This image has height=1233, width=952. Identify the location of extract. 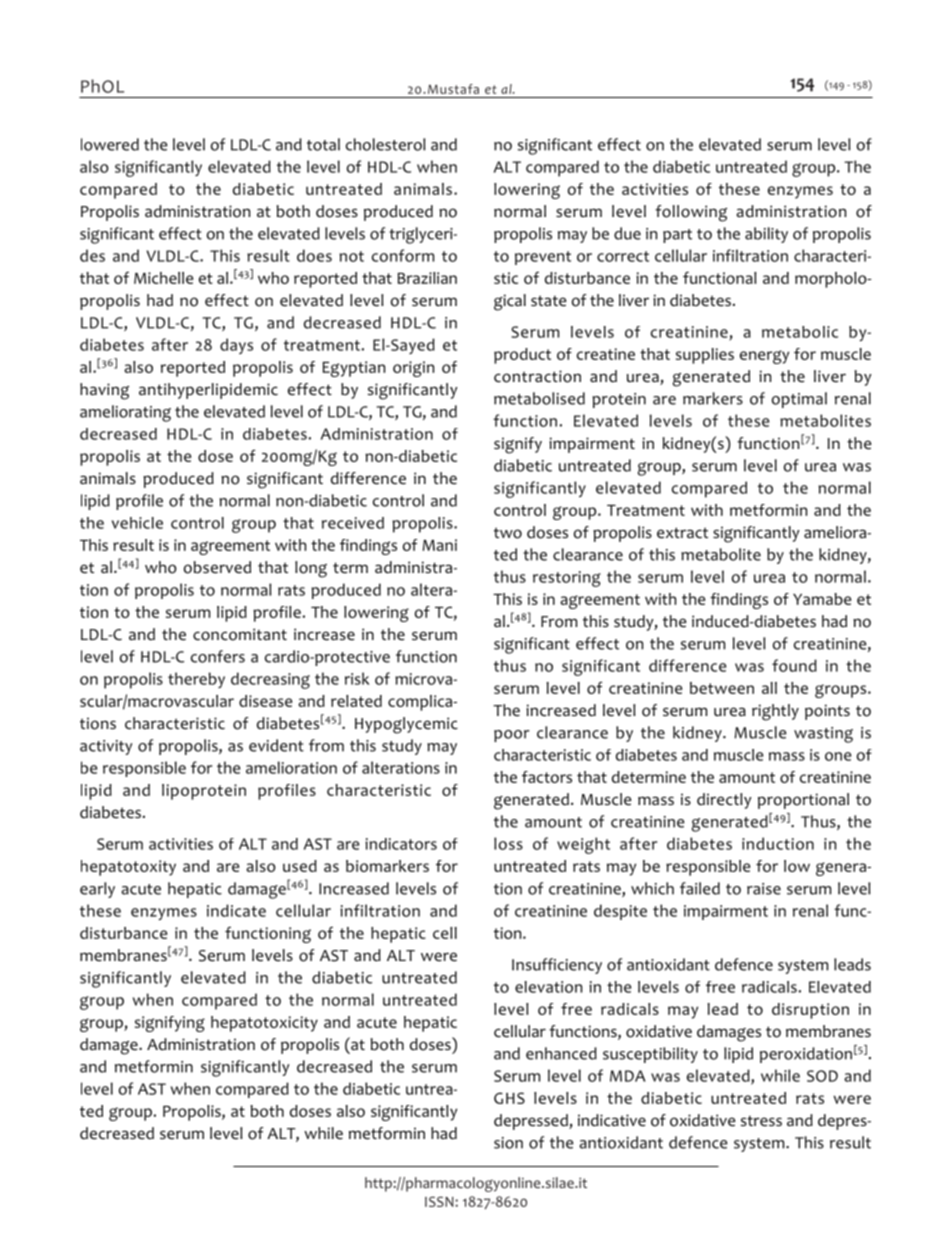
(682, 533).
